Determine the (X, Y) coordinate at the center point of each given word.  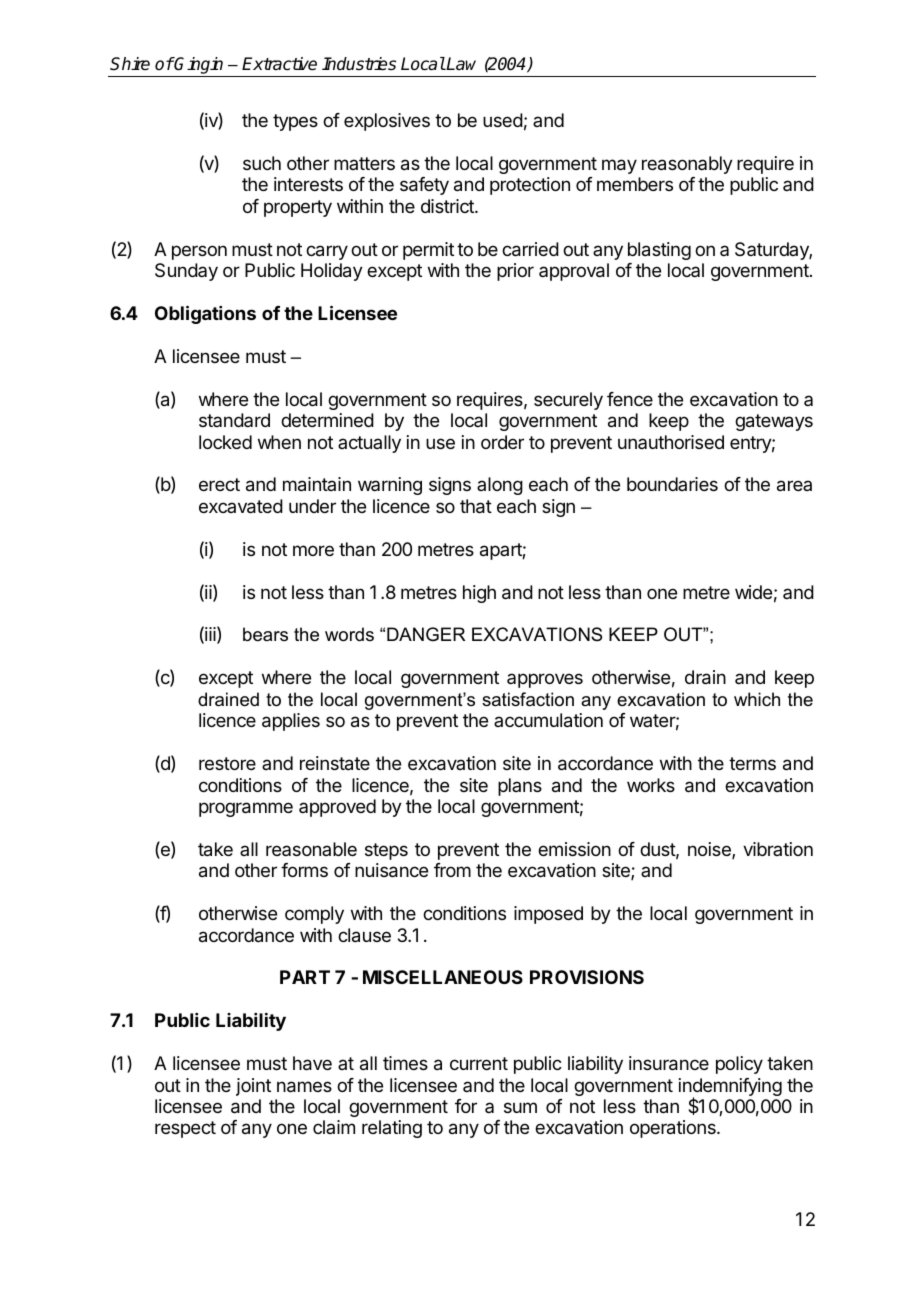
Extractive (279, 64)
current (479, 1063)
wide (753, 592)
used (503, 120)
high (479, 594)
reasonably (687, 165)
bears (265, 634)
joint (253, 1087)
